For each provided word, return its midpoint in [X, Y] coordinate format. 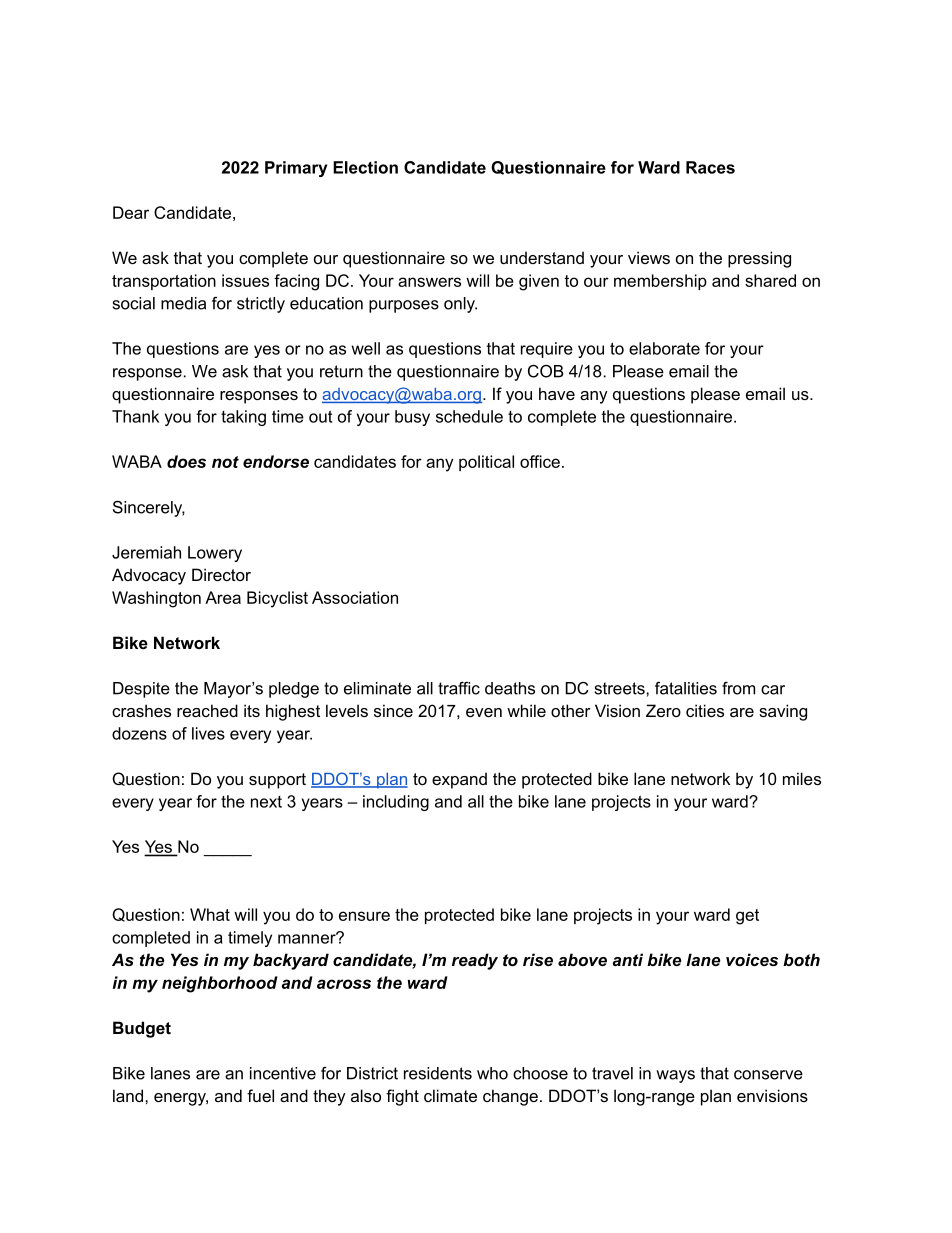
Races [710, 167]
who [492, 1073]
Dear [131, 212]
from [738, 688]
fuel [260, 1095]
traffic [459, 688]
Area [223, 597]
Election [365, 167]
